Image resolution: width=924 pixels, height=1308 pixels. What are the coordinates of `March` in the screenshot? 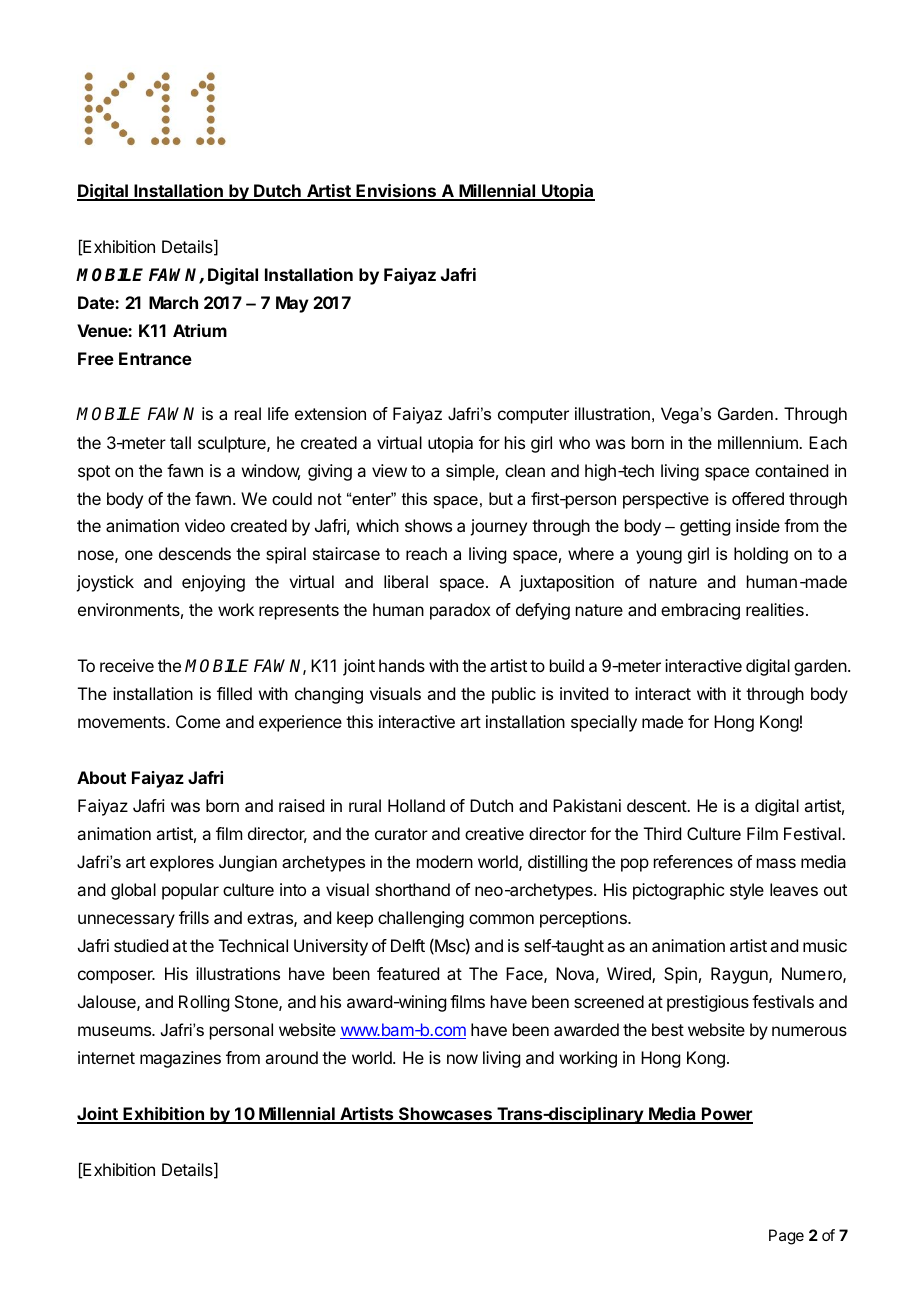 It's located at (173, 302).
